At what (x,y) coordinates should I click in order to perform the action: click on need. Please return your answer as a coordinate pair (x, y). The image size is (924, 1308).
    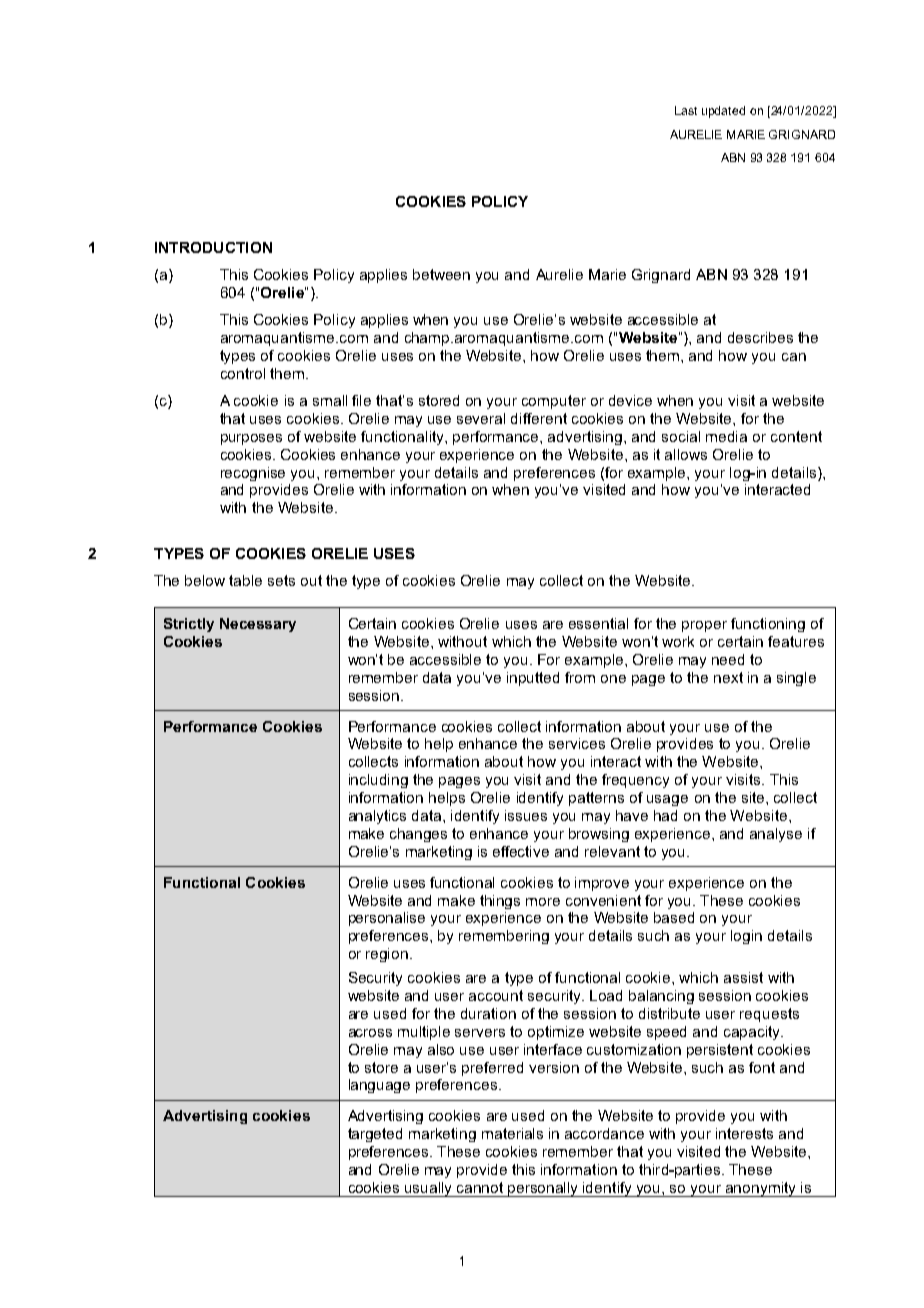
    Looking at the image, I should click on (728, 659).
